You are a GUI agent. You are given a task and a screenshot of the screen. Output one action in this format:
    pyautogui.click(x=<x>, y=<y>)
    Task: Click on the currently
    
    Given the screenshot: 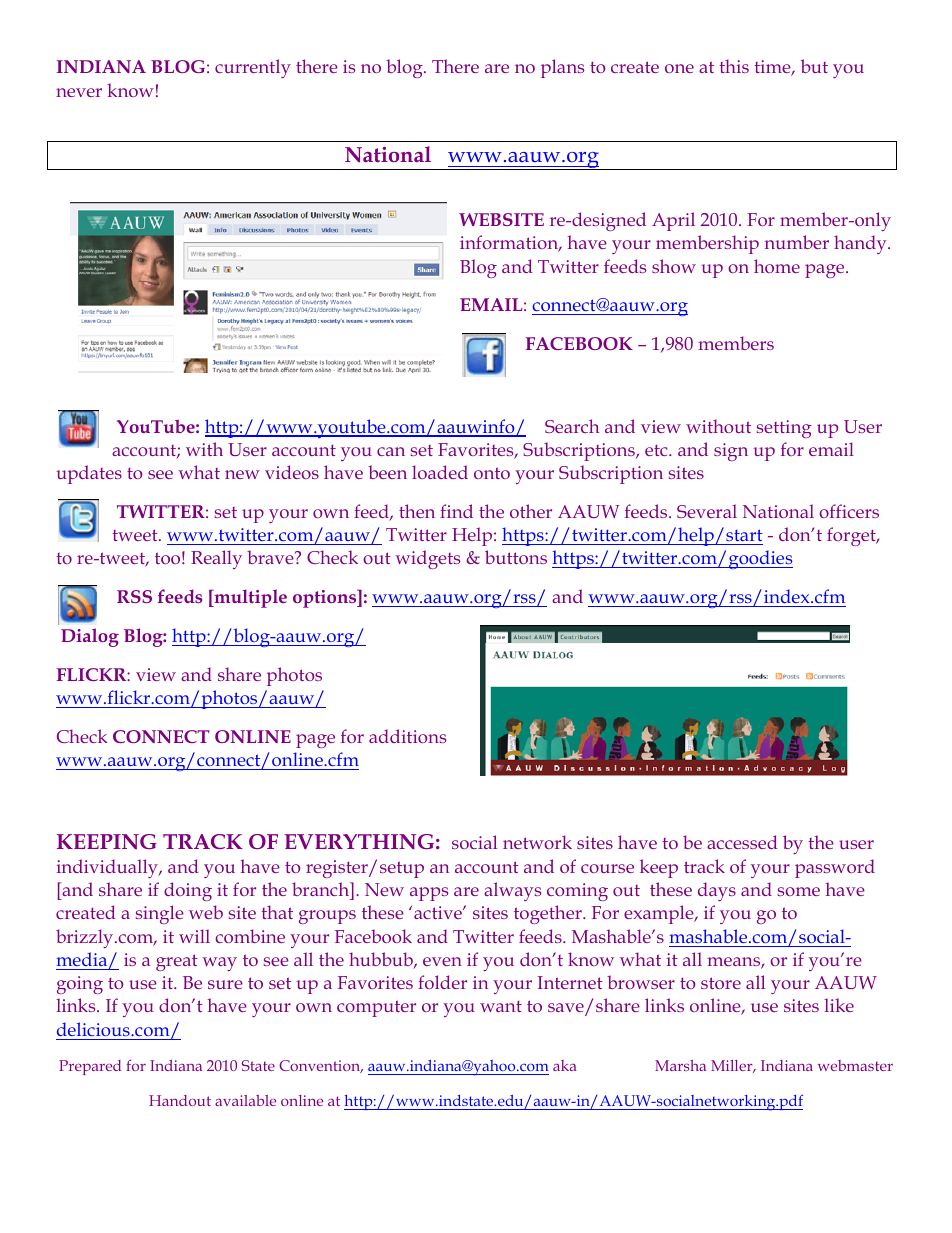 What is the action you would take?
    pyautogui.click(x=253, y=68)
